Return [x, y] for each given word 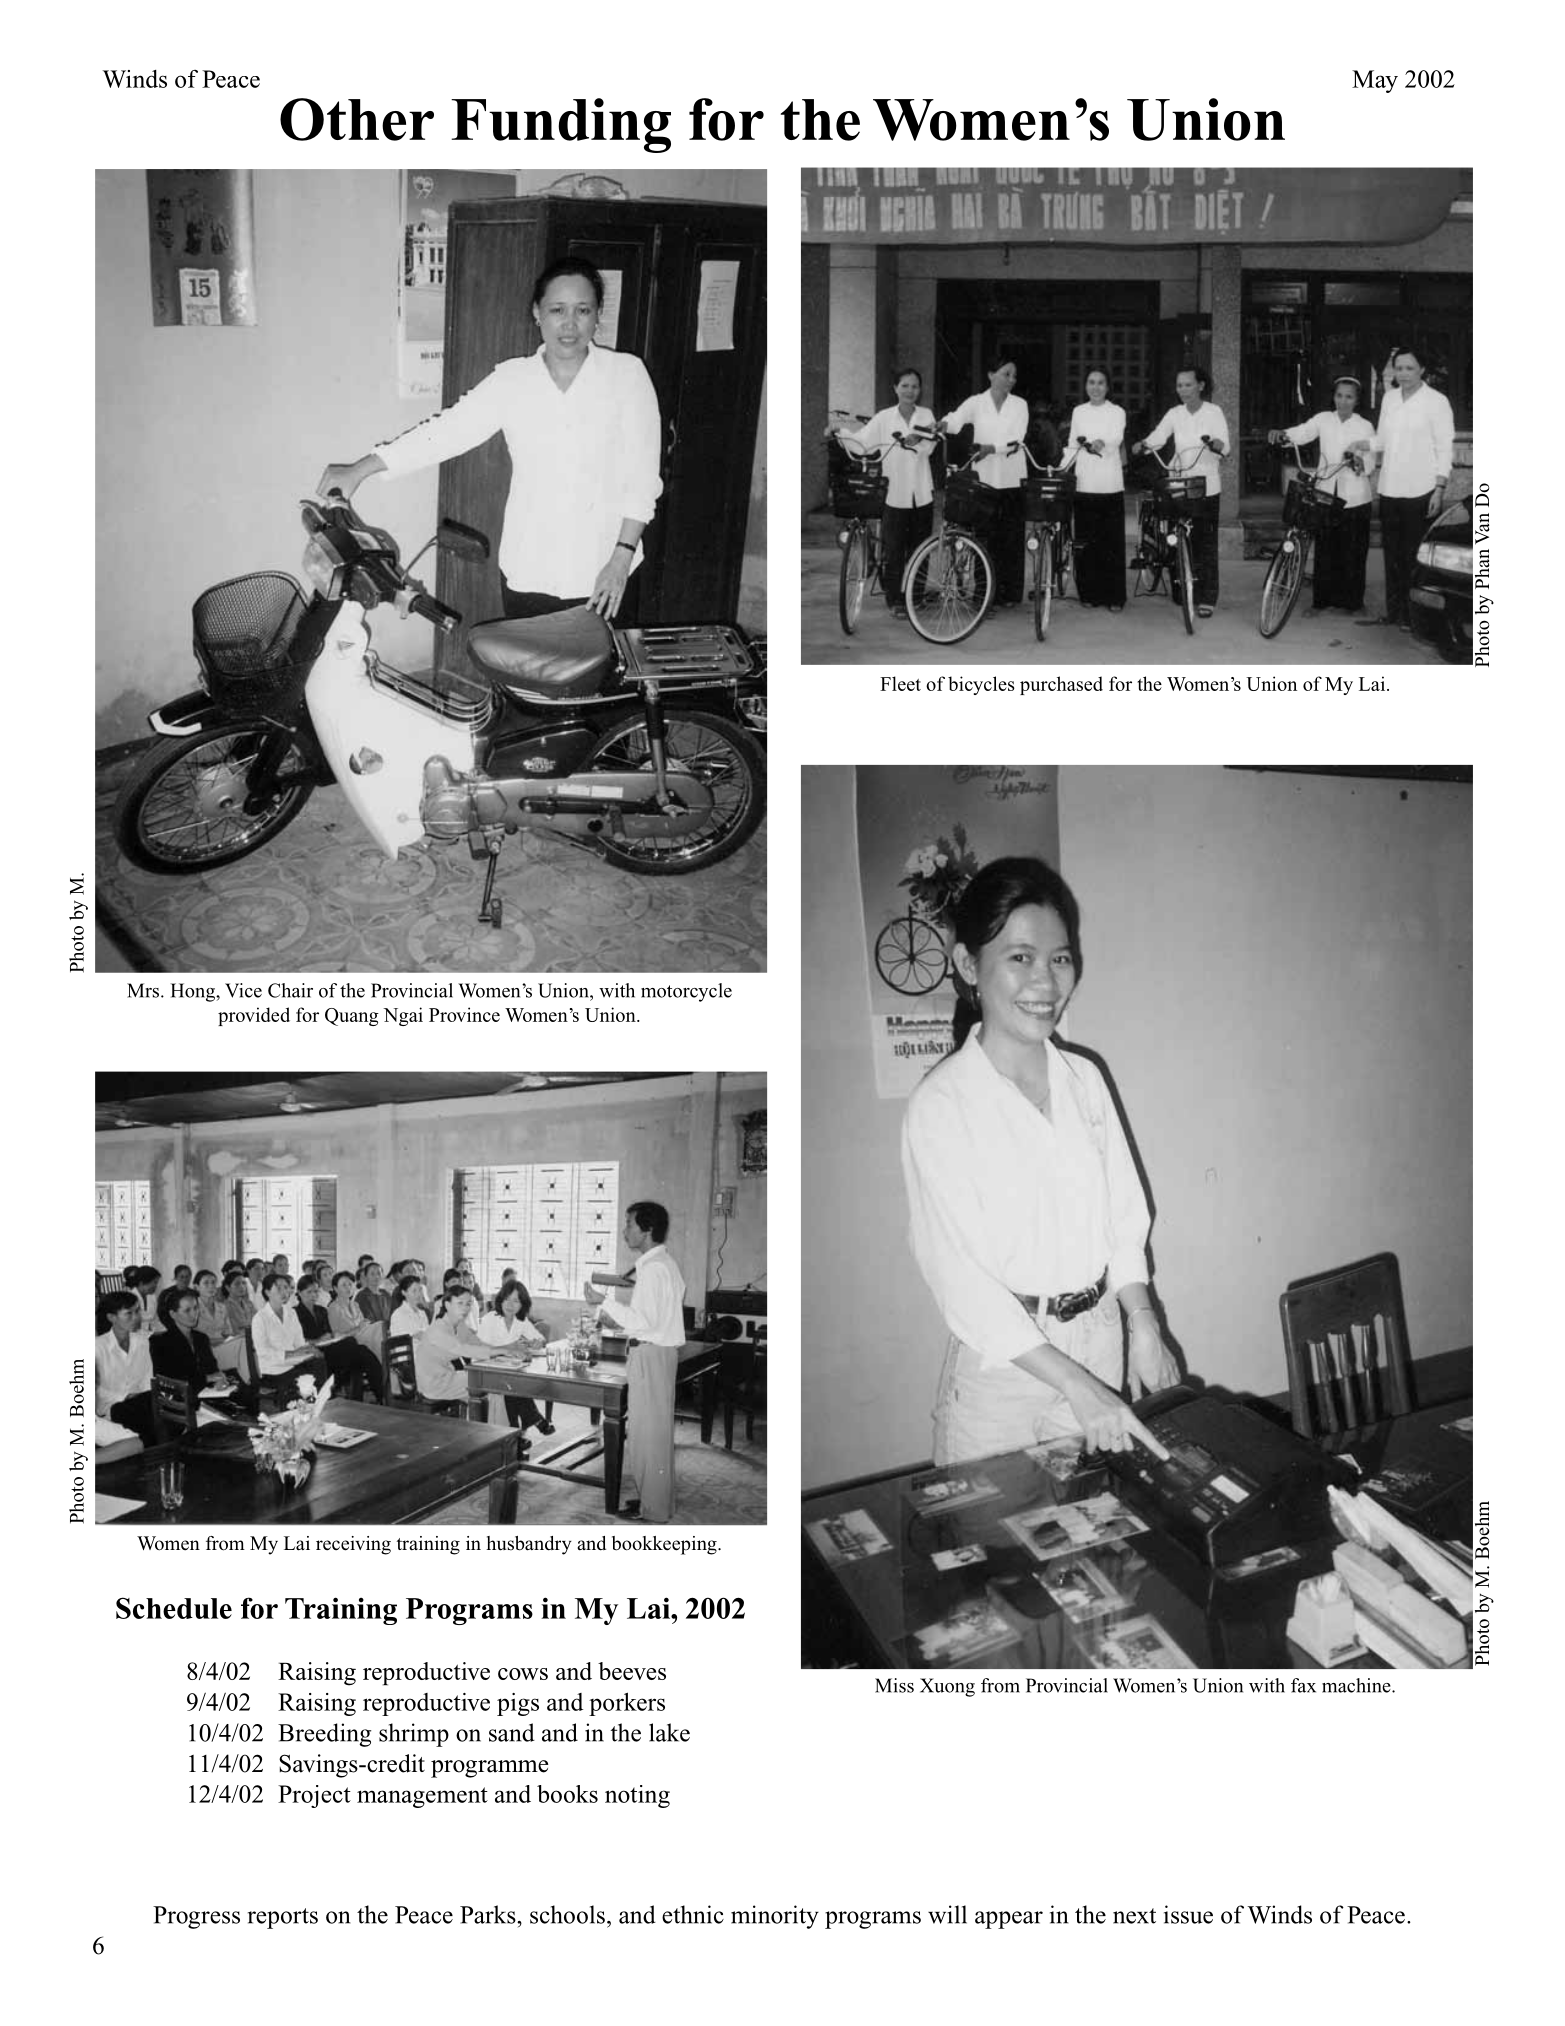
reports [283, 1918]
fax [1303, 1685]
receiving [353, 1545]
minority [775, 1917]
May [1375, 81]
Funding [561, 125]
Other [357, 119]
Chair [290, 990]
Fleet [900, 683]
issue [1188, 1914]
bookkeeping [665, 1545]
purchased [1061, 685]
